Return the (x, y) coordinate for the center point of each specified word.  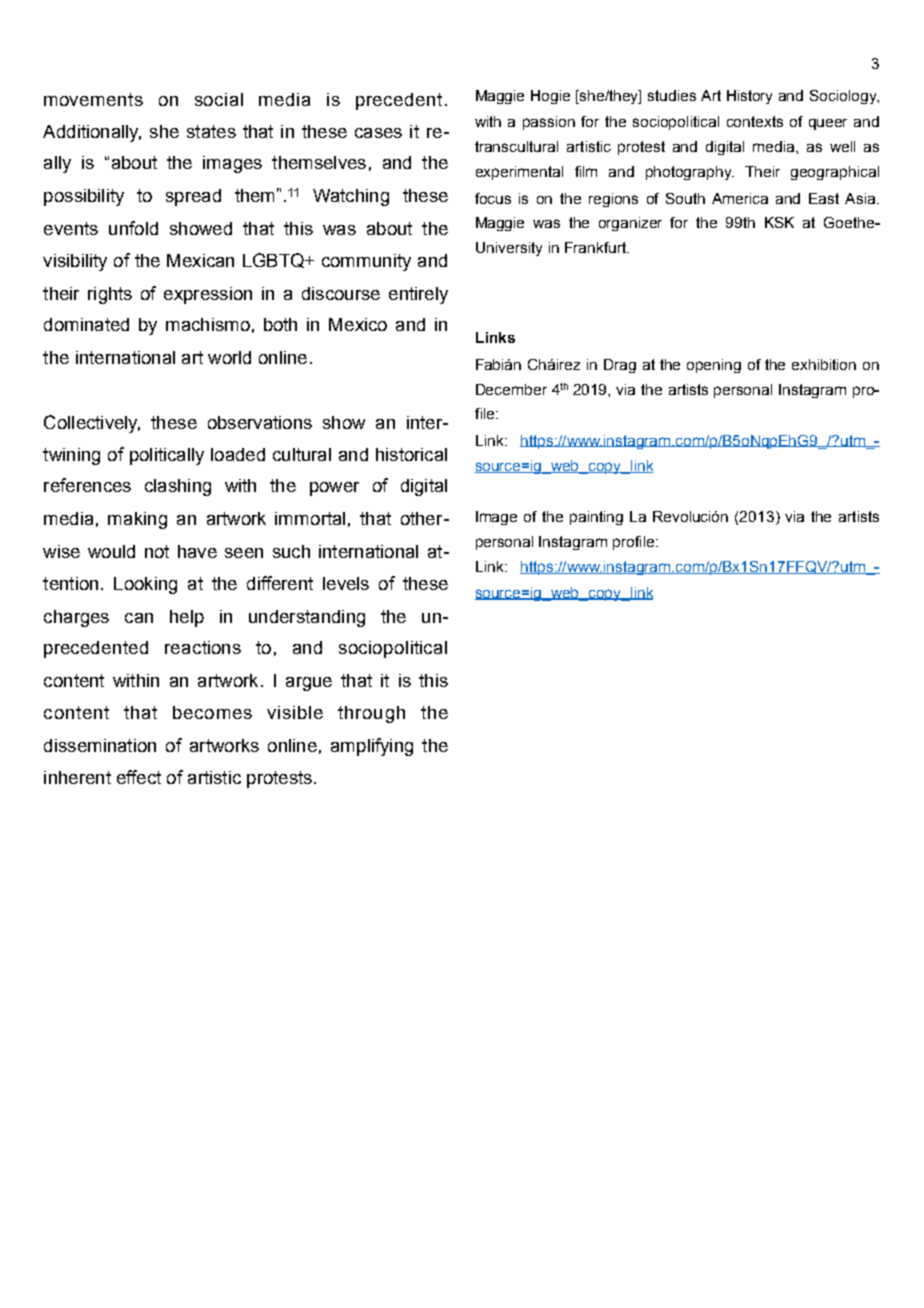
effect (139, 777)
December (511, 389)
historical (411, 454)
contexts (755, 121)
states (211, 131)
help (187, 618)
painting (596, 518)
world (229, 357)
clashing (178, 487)
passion (549, 123)
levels (346, 583)
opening (714, 366)
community (366, 262)
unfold (133, 228)
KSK (779, 222)
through (371, 714)
